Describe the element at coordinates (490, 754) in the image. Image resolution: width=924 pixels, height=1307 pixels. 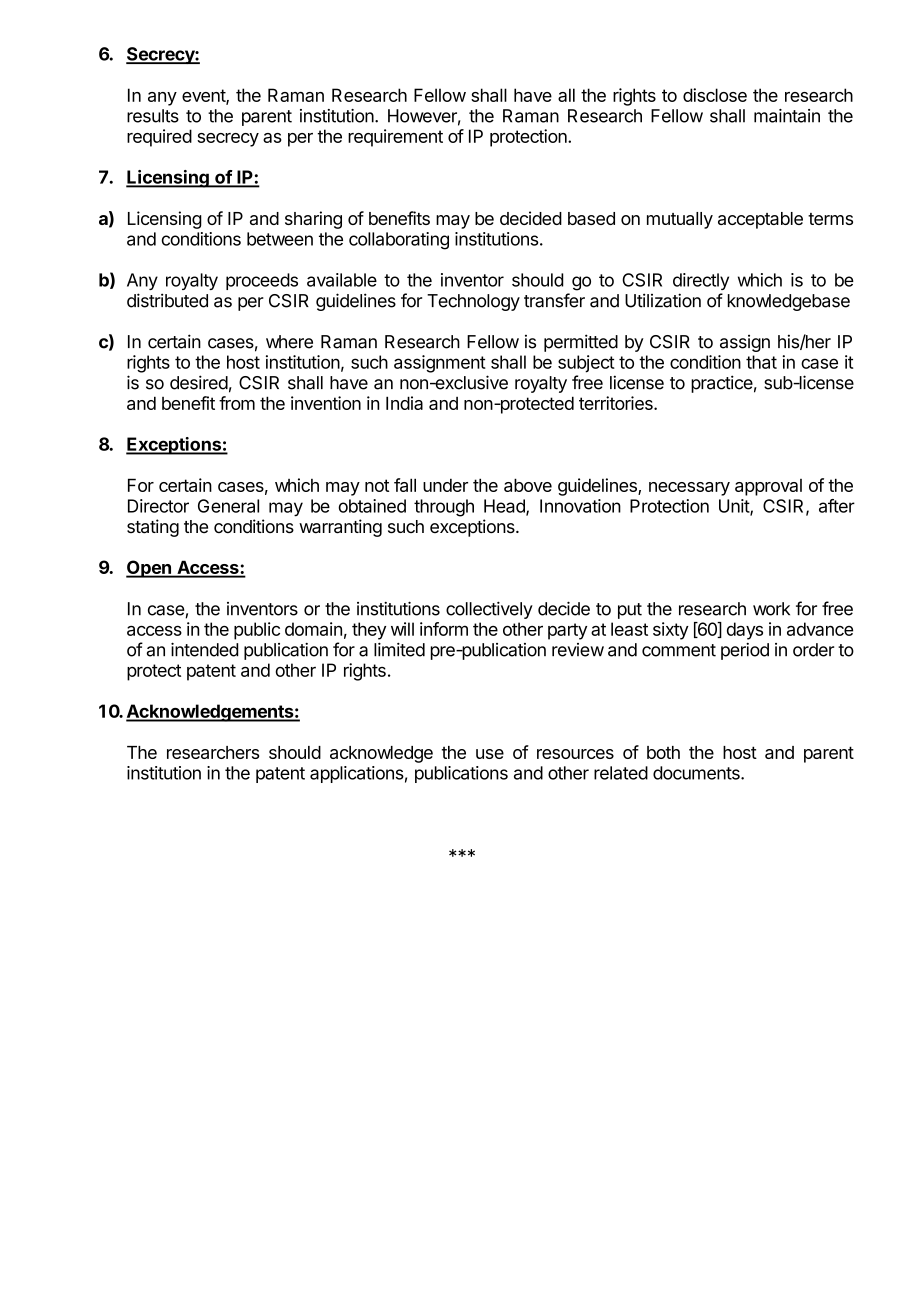
I see `use` at that location.
